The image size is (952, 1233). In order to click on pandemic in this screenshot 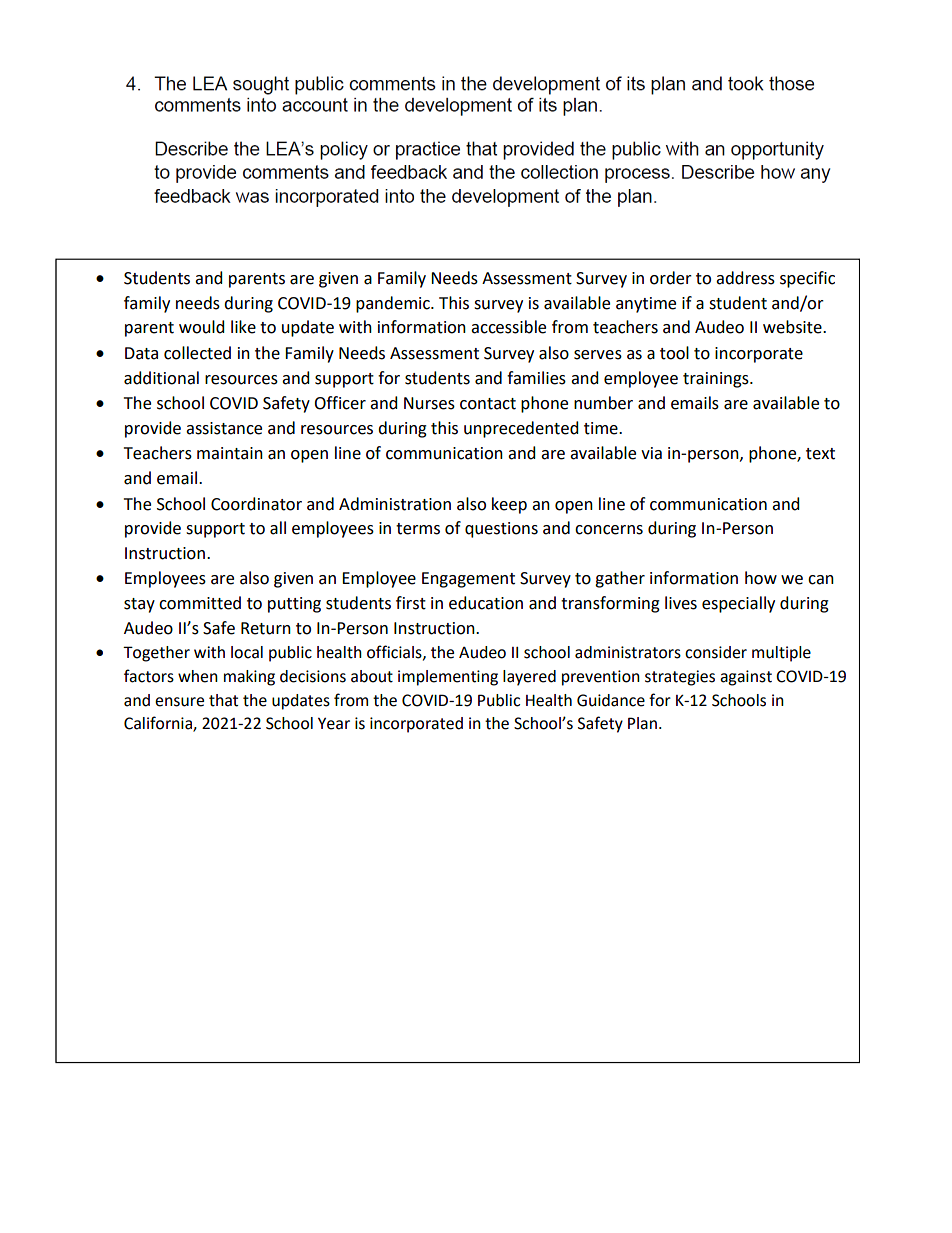, I will do `click(394, 304)`.
